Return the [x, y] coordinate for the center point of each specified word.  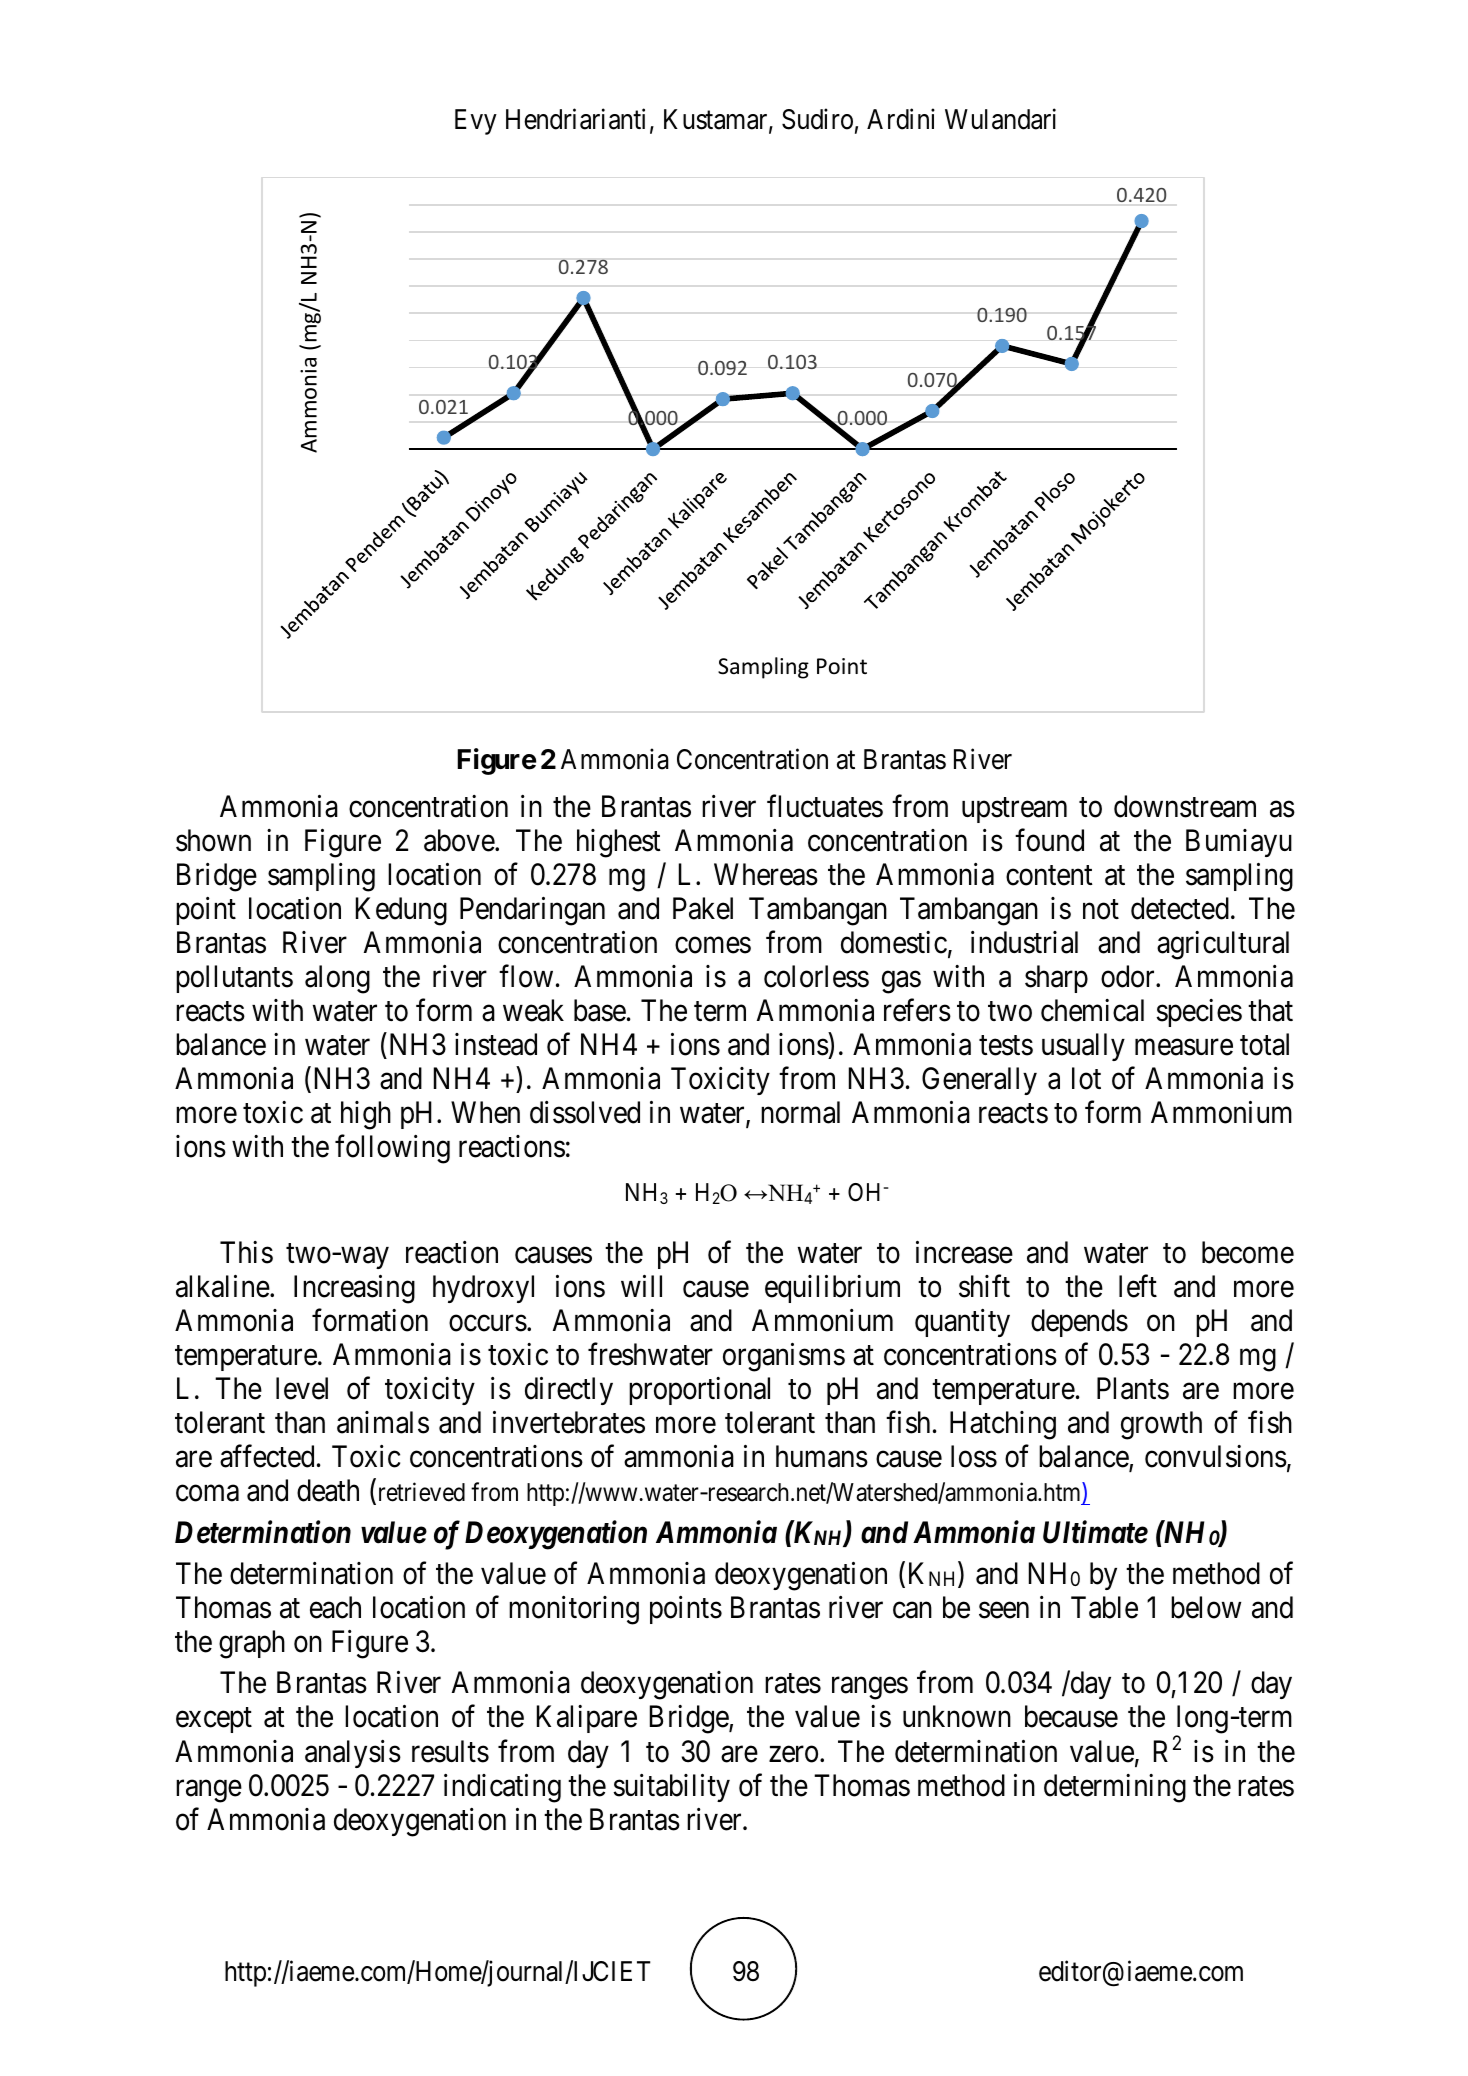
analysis [353, 1754]
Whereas [766, 874]
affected [267, 1456]
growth [1161, 1425]
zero [793, 1754]
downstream [1185, 806]
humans [822, 1456]
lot [1086, 1078]
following [392, 1149]
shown [213, 840]
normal [800, 1112]
